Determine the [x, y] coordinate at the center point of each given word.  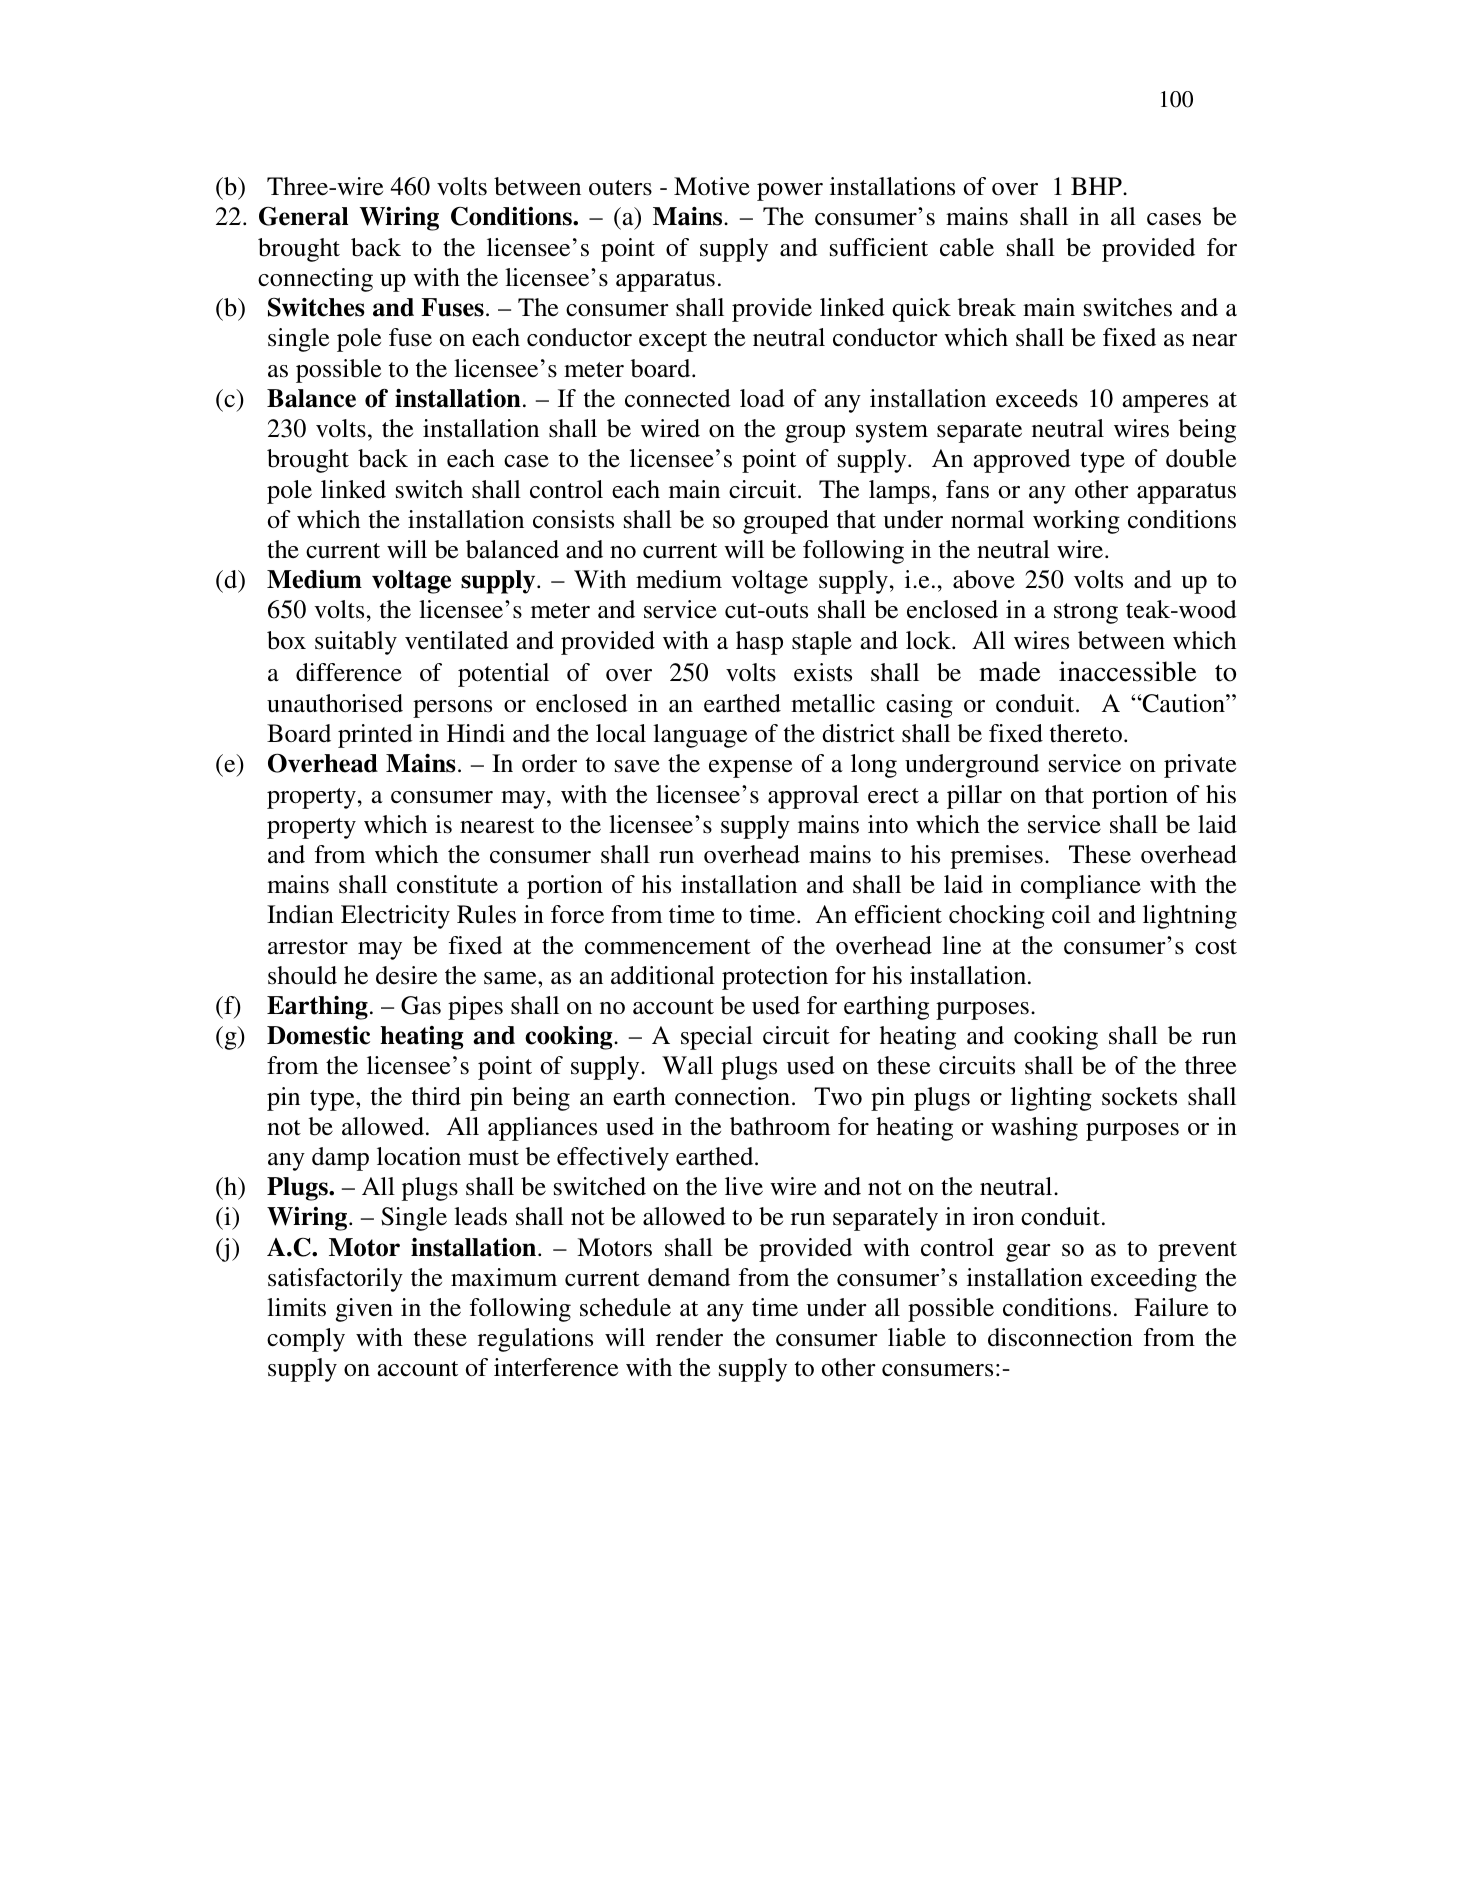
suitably [356, 643]
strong [1086, 613]
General [303, 216]
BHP [1097, 186]
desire [406, 975]
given [364, 1310]
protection [775, 978]
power [790, 192]
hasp [759, 643]
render [689, 1337]
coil [1071, 914]
